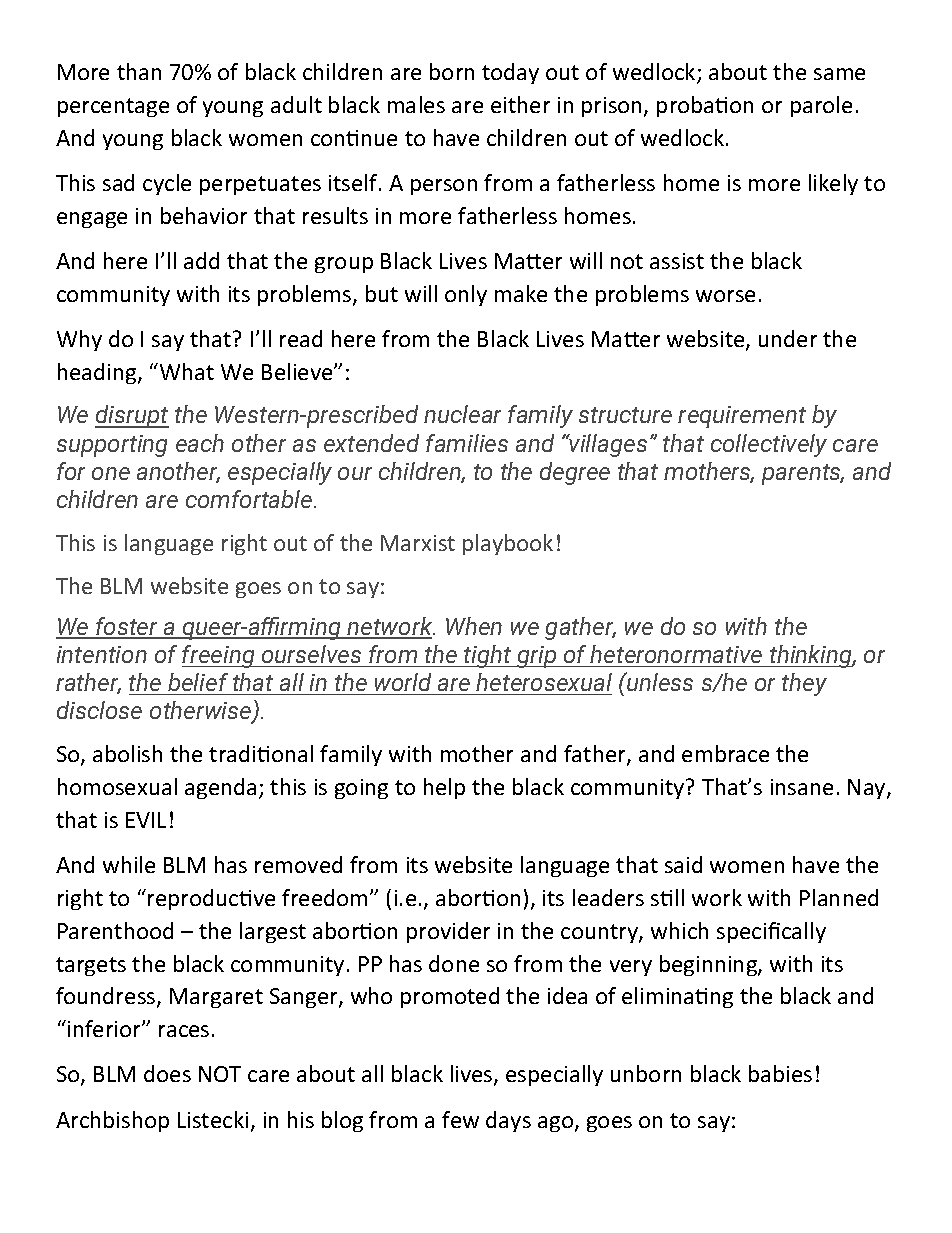  What do you see at coordinates (127, 627) in the screenshot?
I see `foster` at bounding box center [127, 627].
